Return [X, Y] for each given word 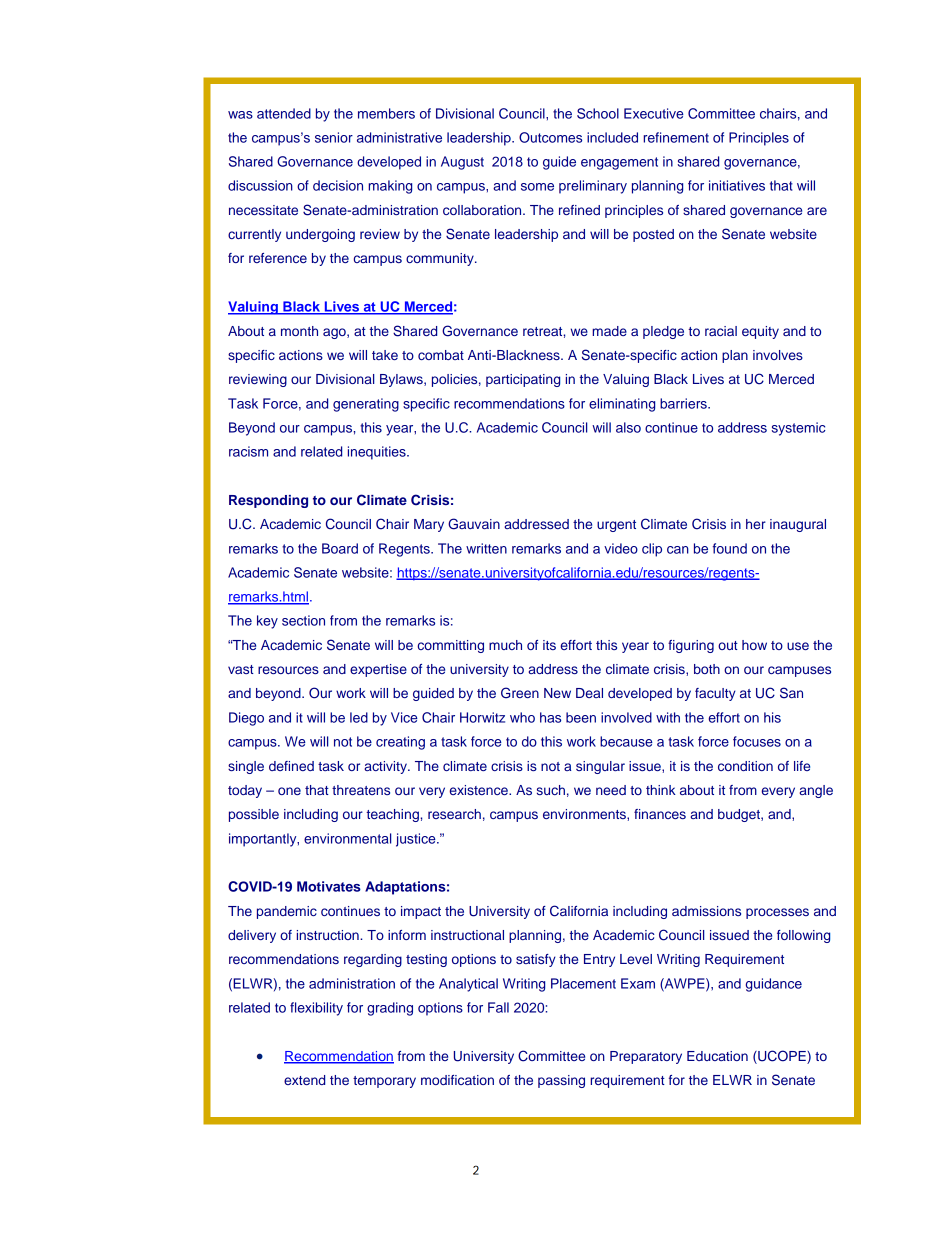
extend [304, 1080]
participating [523, 380]
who [522, 717]
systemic [799, 429]
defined [291, 766]
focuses [757, 741]
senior [334, 137]
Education [717, 1056]
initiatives [737, 185]
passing [561, 1081]
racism [248, 451]
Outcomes [550, 137]
